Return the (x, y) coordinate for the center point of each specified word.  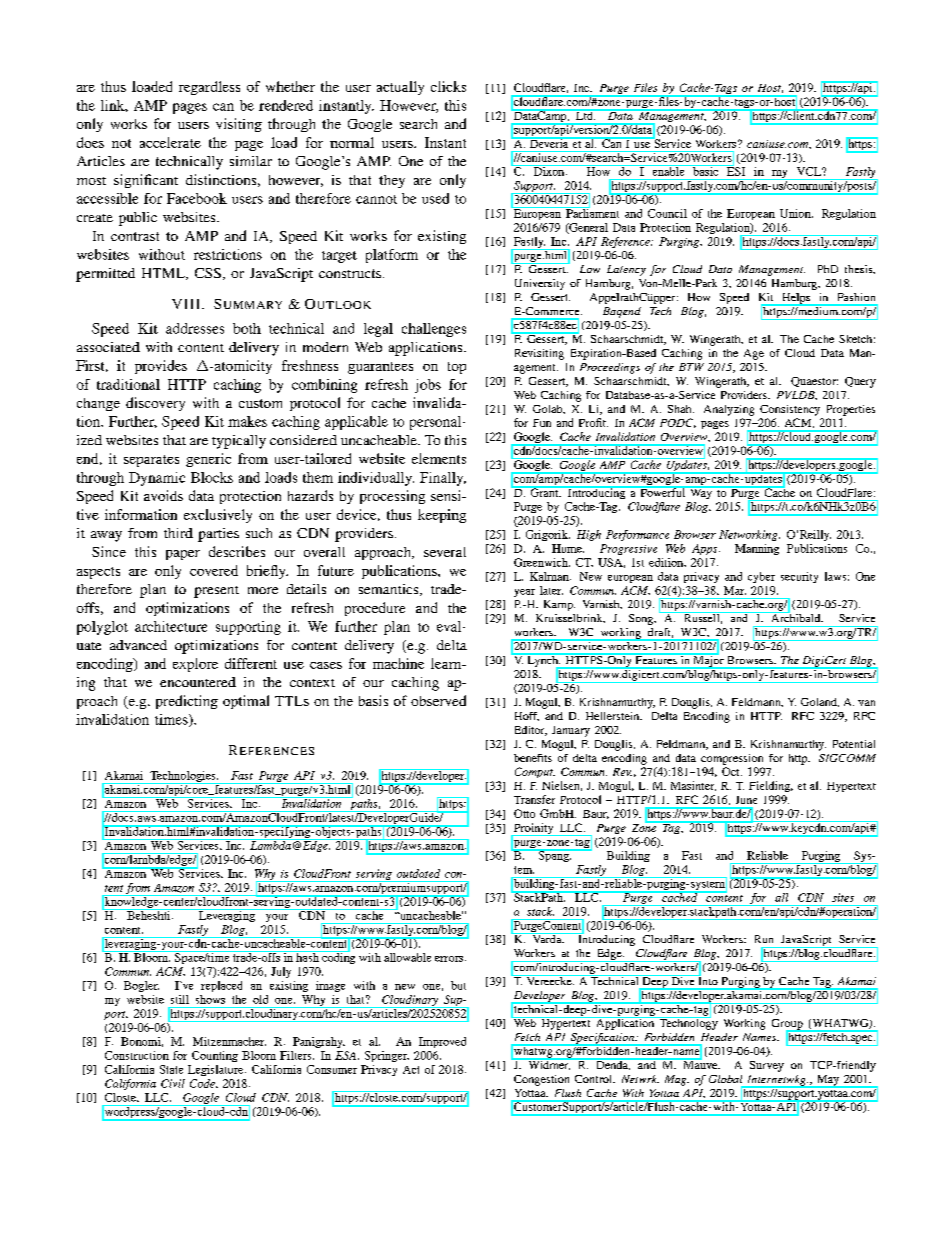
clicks (448, 86)
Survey (767, 1066)
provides (161, 367)
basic (706, 170)
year (524, 593)
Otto (524, 813)
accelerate (170, 142)
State (171, 1069)
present (216, 592)
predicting (187, 702)
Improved (442, 1042)
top (457, 368)
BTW (691, 367)
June (746, 800)
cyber (761, 577)
